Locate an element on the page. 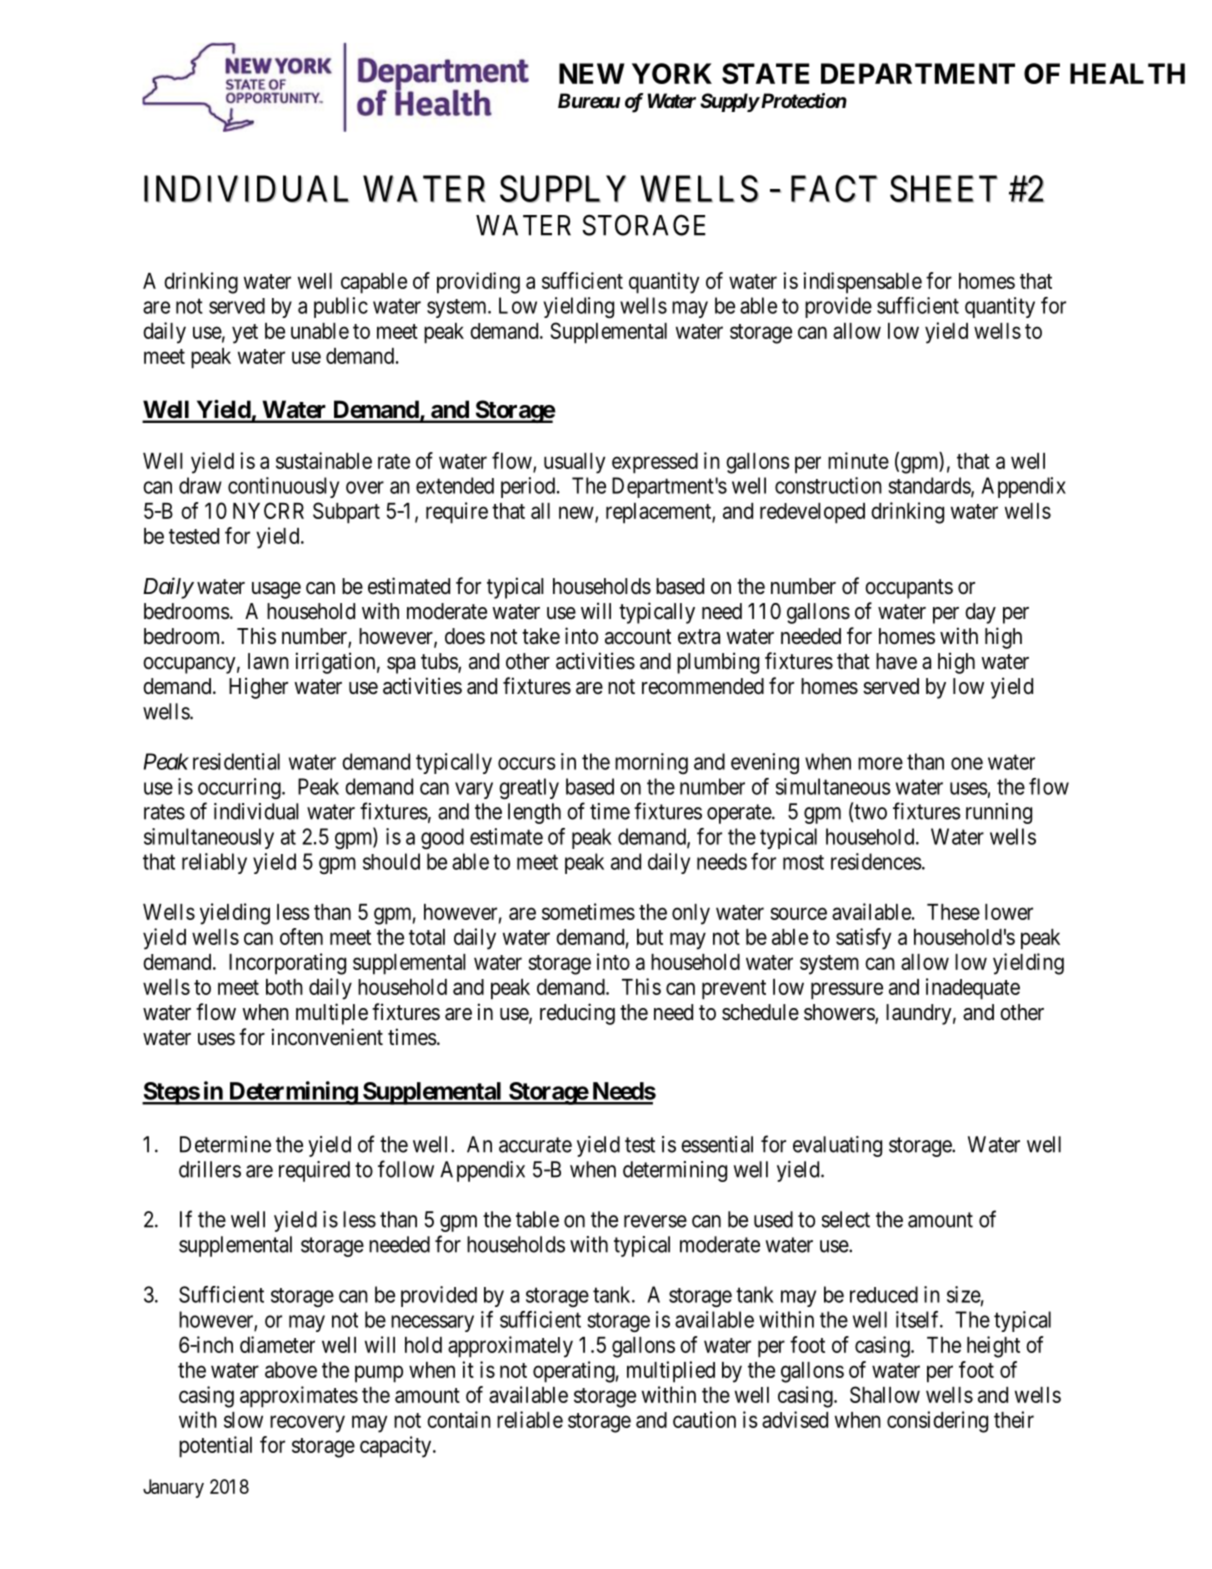 The height and width of the page is (1569, 1212). continuously is located at coordinates (283, 487).
